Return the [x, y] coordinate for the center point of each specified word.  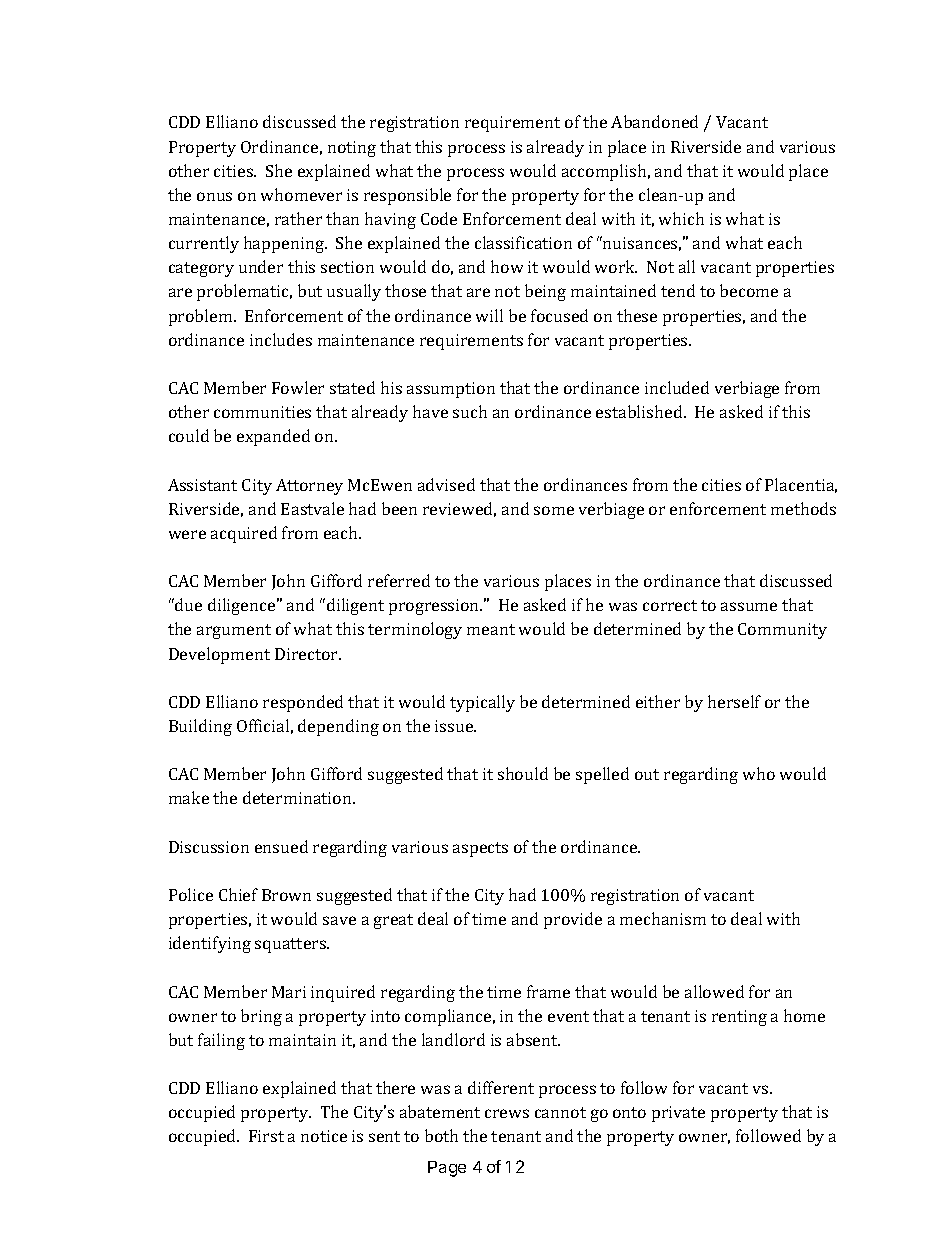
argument [234, 631]
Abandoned [654, 121]
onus [214, 196]
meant [491, 629]
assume [749, 606]
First [266, 1136]
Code [439, 218]
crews [507, 1113]
